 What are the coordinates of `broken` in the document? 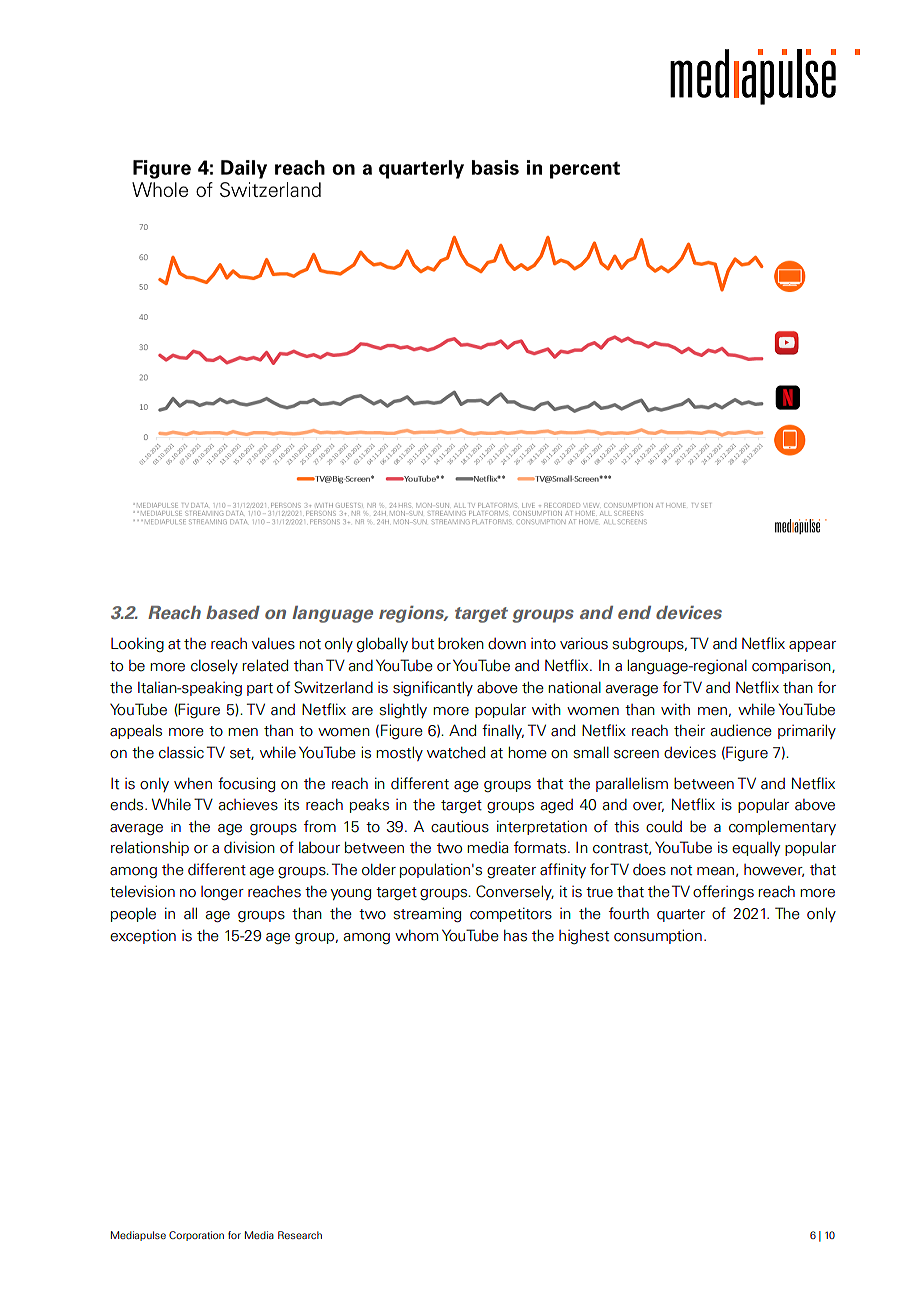 It's located at (461, 644).
